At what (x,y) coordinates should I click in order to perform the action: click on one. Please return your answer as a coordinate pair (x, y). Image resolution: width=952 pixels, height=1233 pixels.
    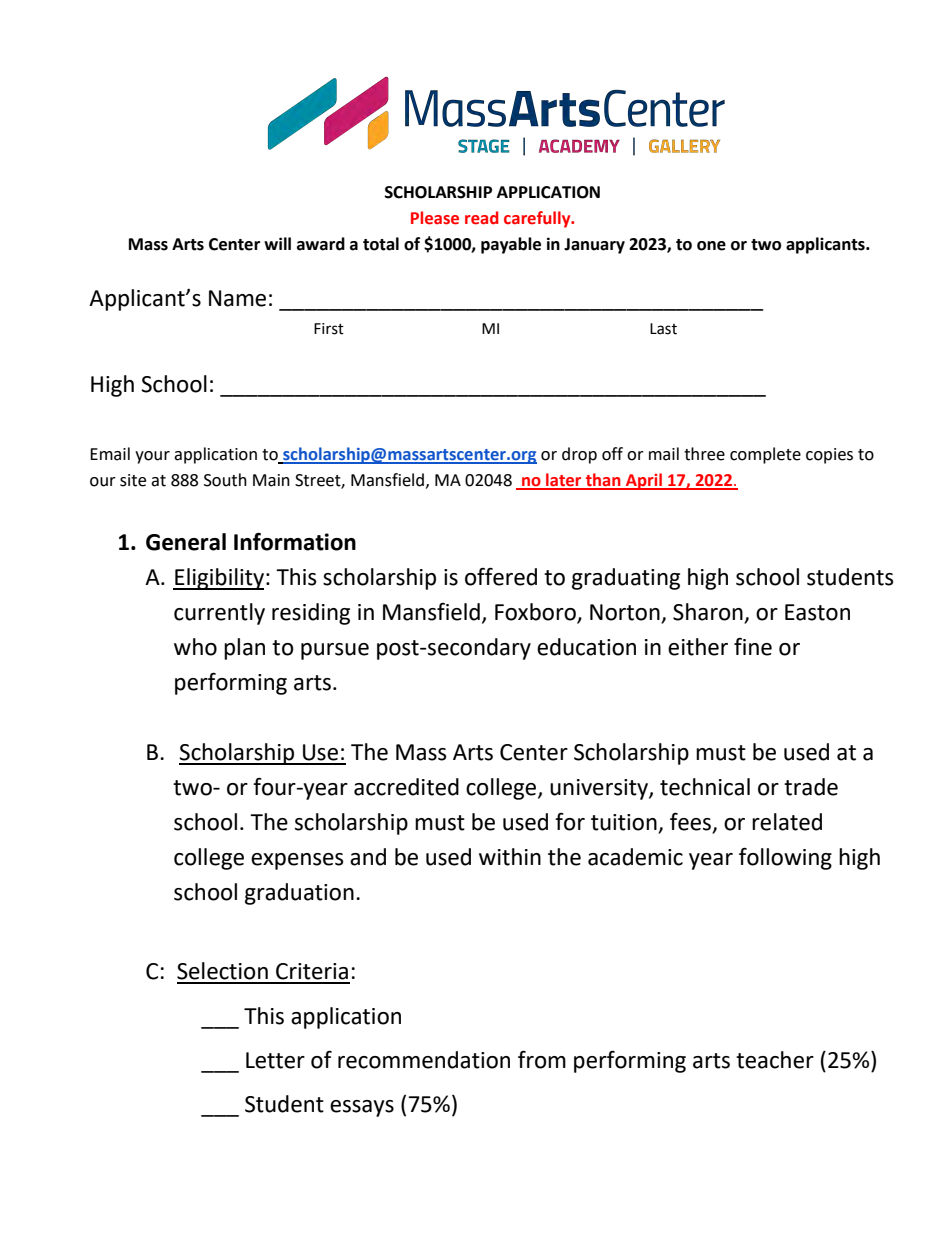
    Looking at the image, I should click on (711, 246).
